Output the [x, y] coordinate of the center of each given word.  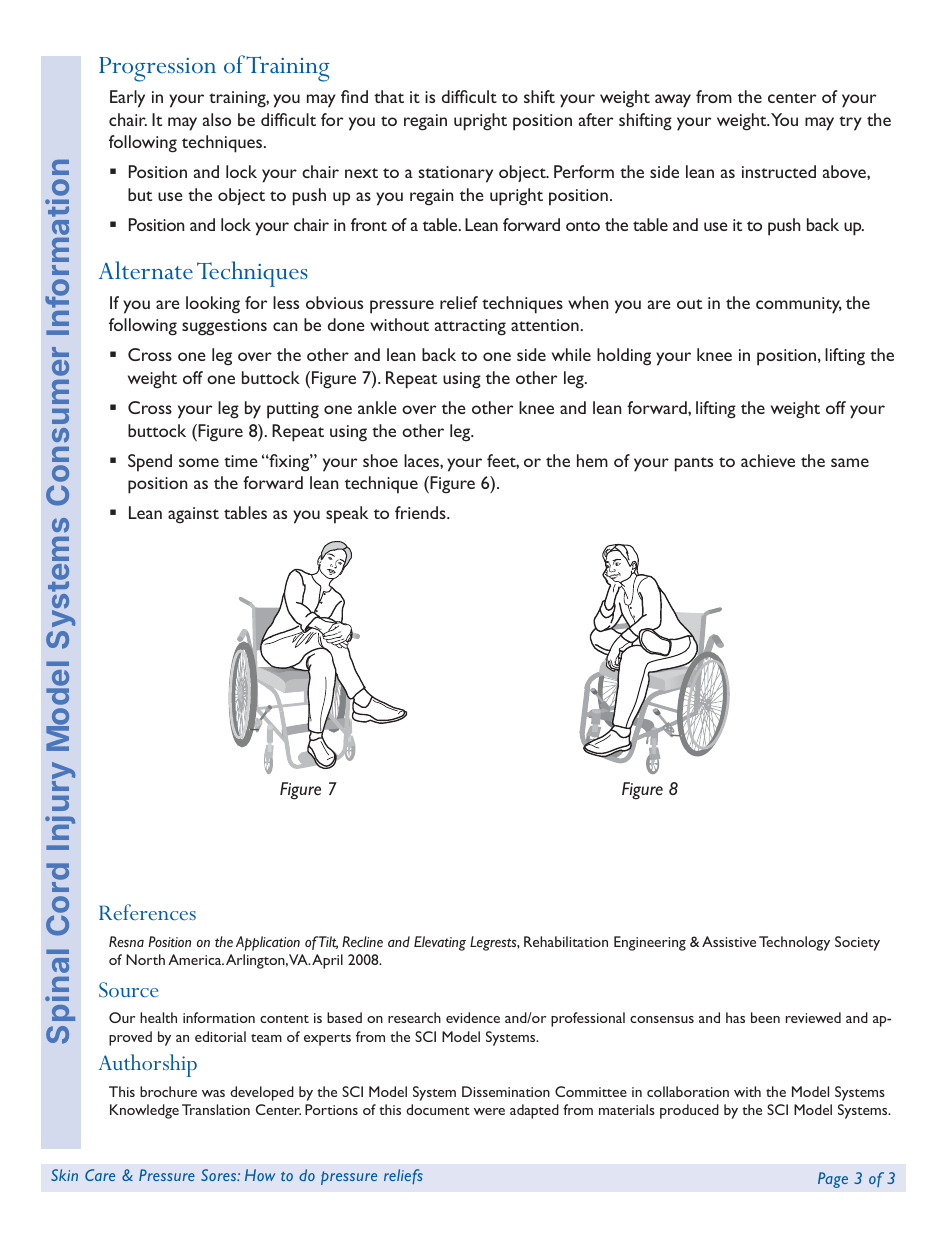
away [673, 101]
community [799, 305]
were [489, 1111]
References [147, 912]
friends [421, 512]
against [193, 515]
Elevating [440, 943]
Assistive [729, 941]
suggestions [224, 327]
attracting [470, 327]
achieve [768, 460]
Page [833, 1180]
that [389, 96]
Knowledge [144, 1111]
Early [127, 99]
